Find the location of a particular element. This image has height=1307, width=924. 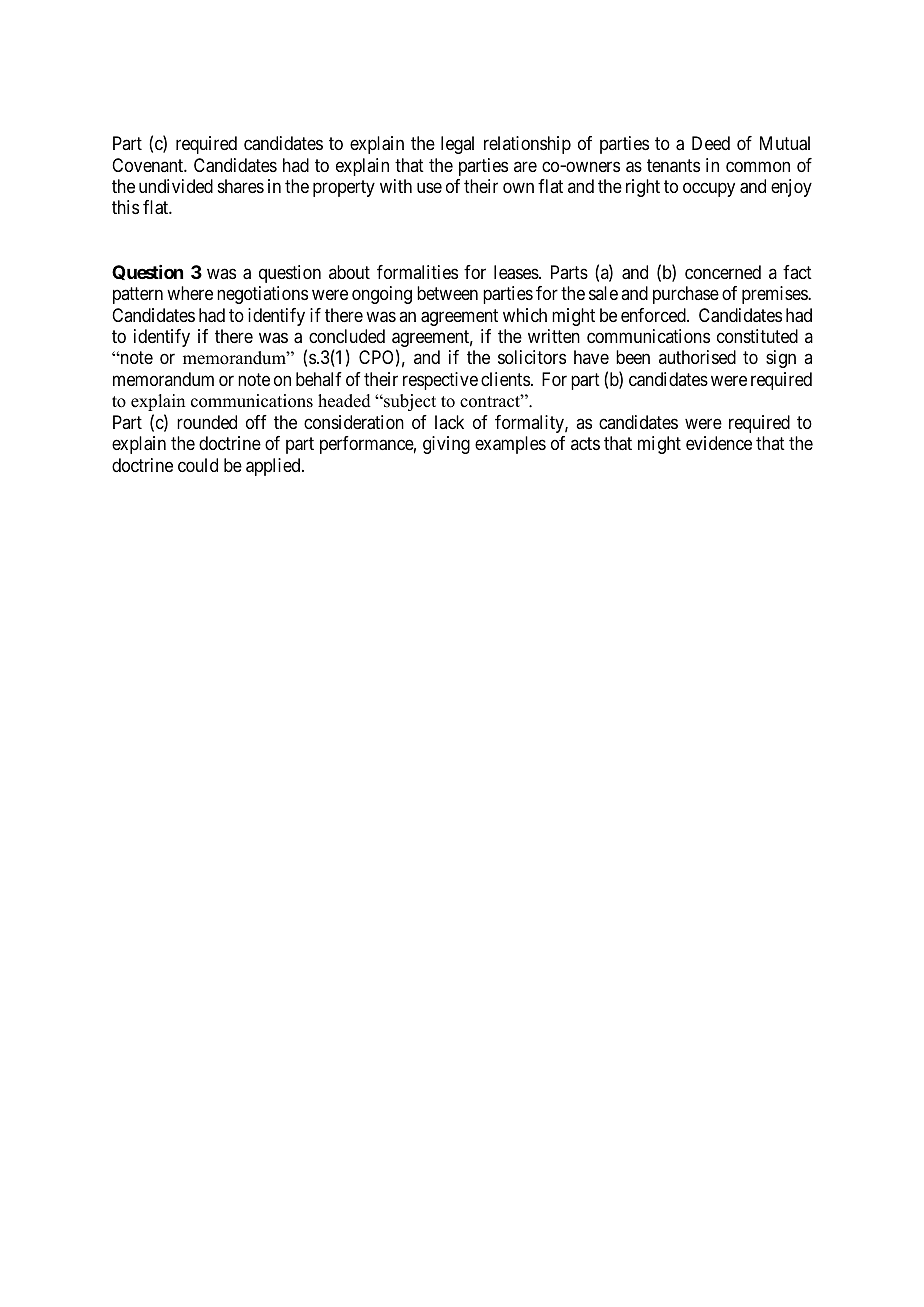

legal is located at coordinates (457, 145).
